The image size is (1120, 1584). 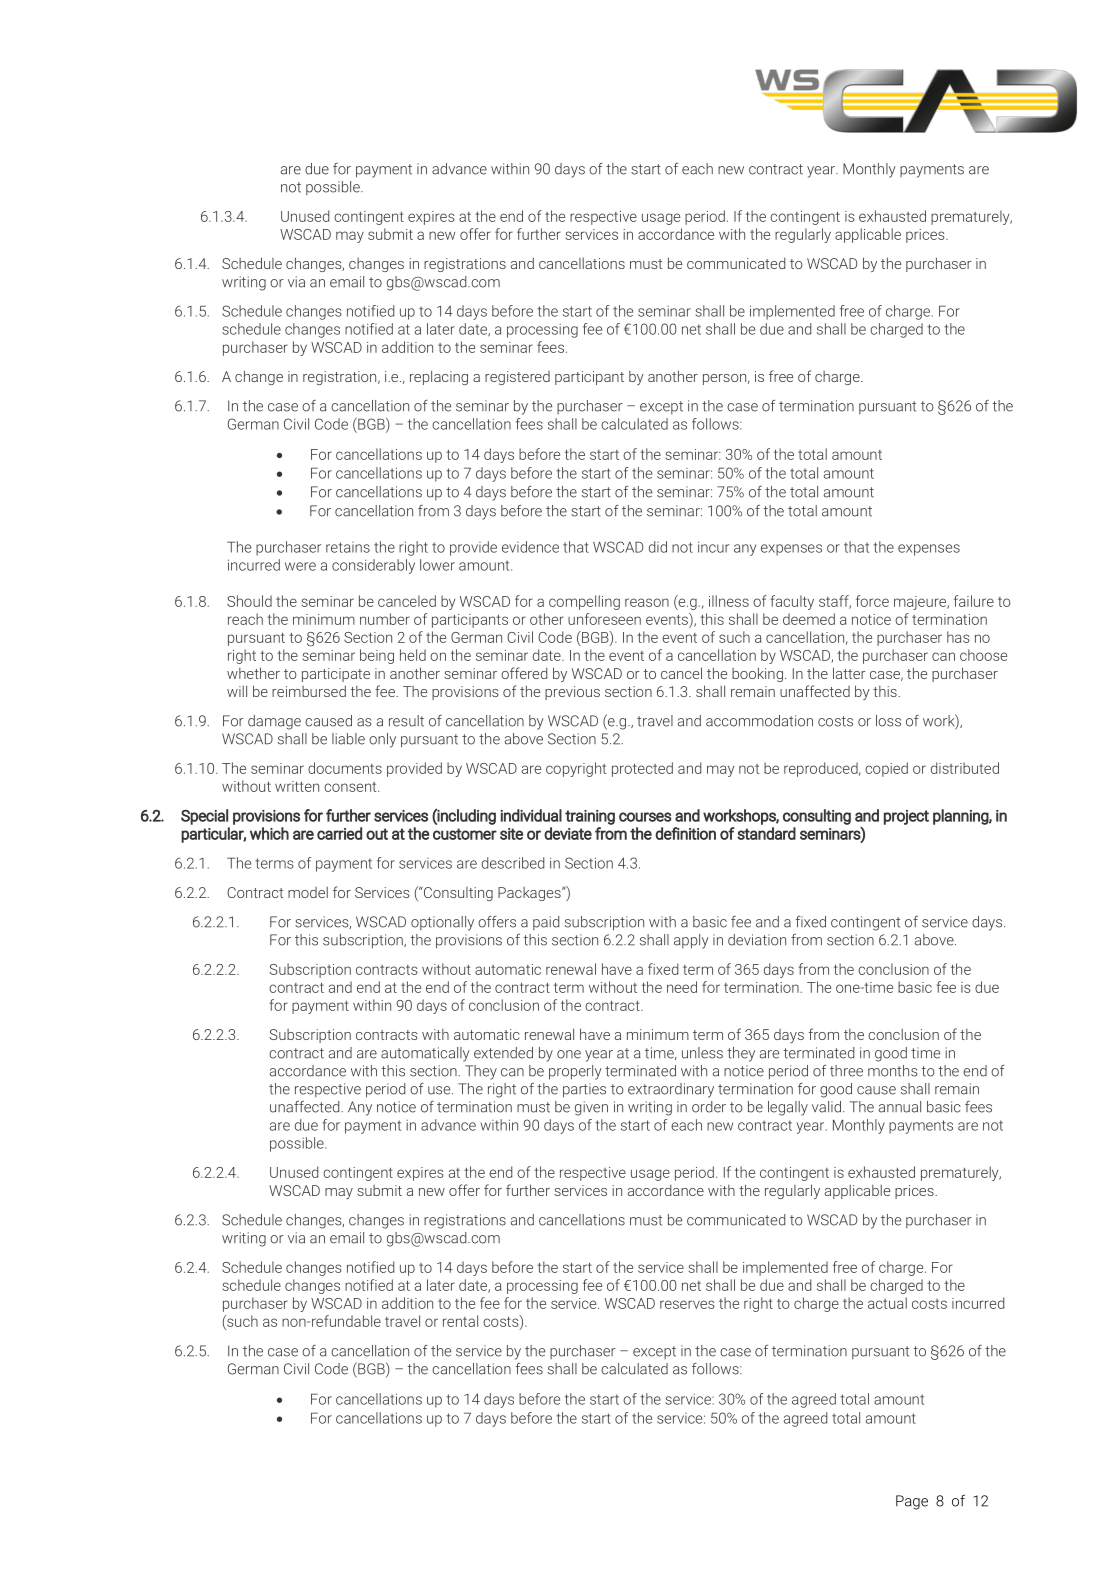 What do you see at coordinates (757, 940) in the screenshot?
I see `deviation` at bounding box center [757, 940].
